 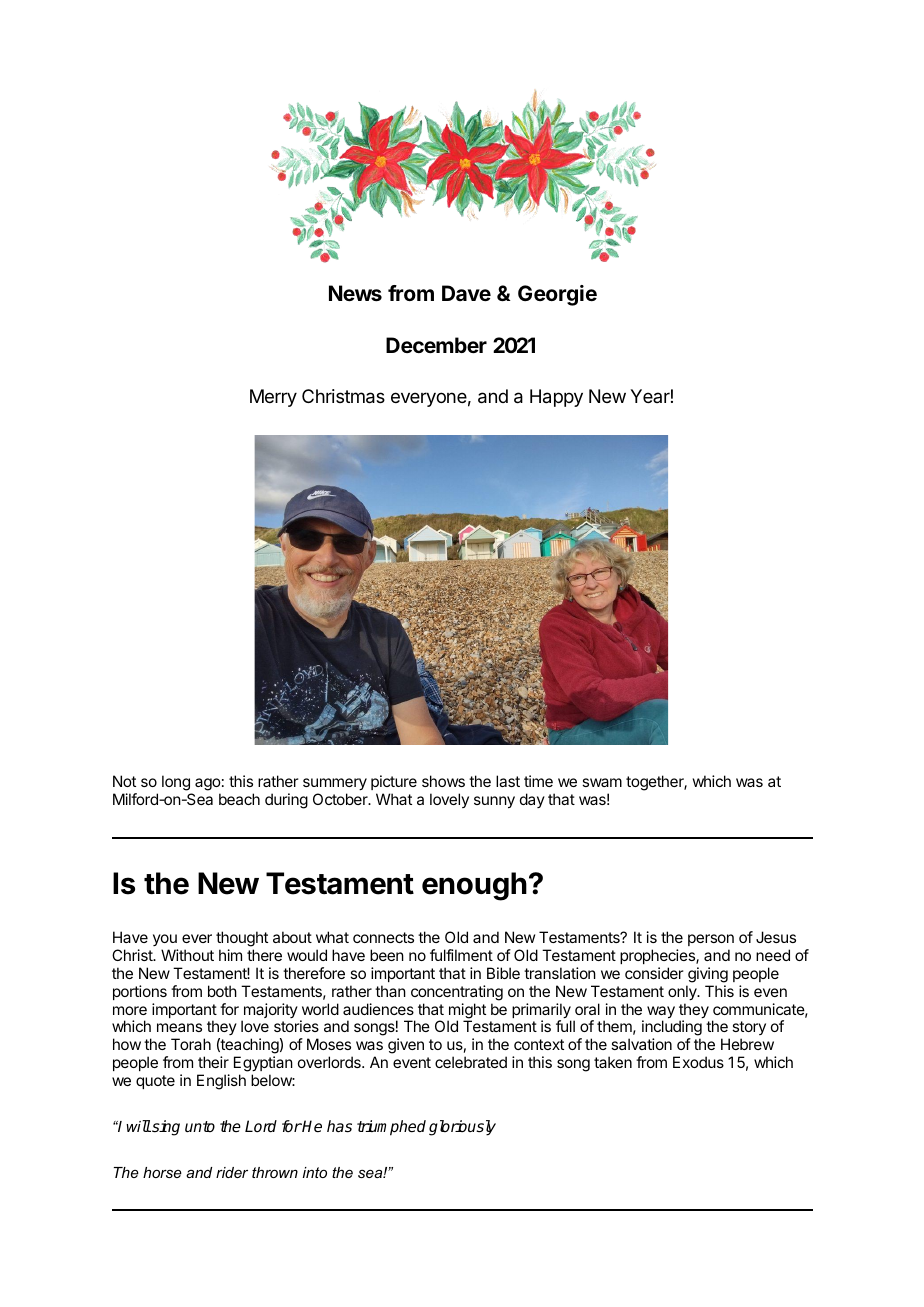 What do you see at coordinates (273, 398) in the image?
I see `Merry` at bounding box center [273, 398].
